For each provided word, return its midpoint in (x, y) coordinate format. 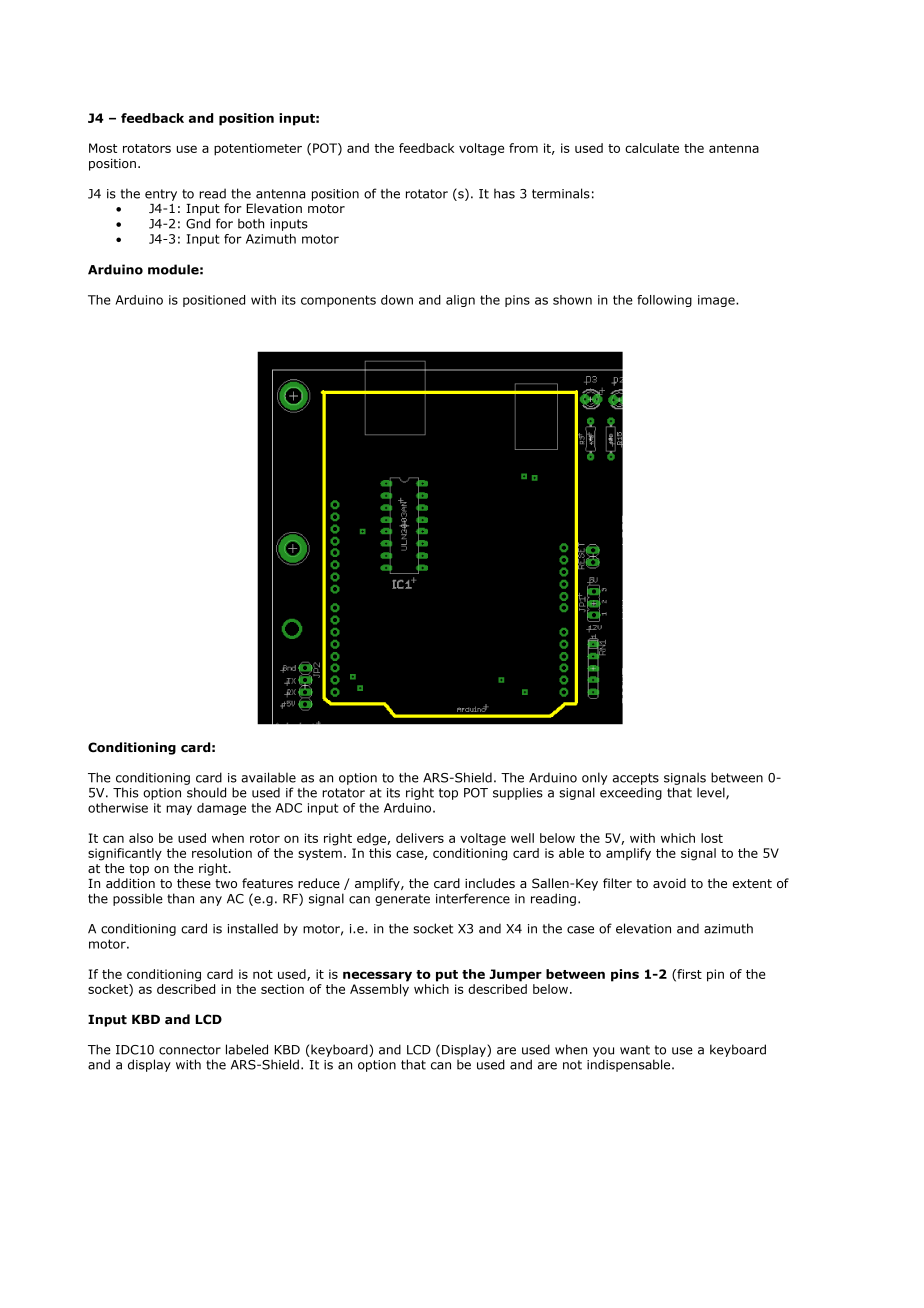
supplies (518, 793)
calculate (652, 148)
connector (190, 1050)
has (504, 193)
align (460, 301)
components (338, 301)
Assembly (379, 990)
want (635, 1050)
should (206, 792)
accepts (636, 779)
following (664, 301)
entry (161, 195)
